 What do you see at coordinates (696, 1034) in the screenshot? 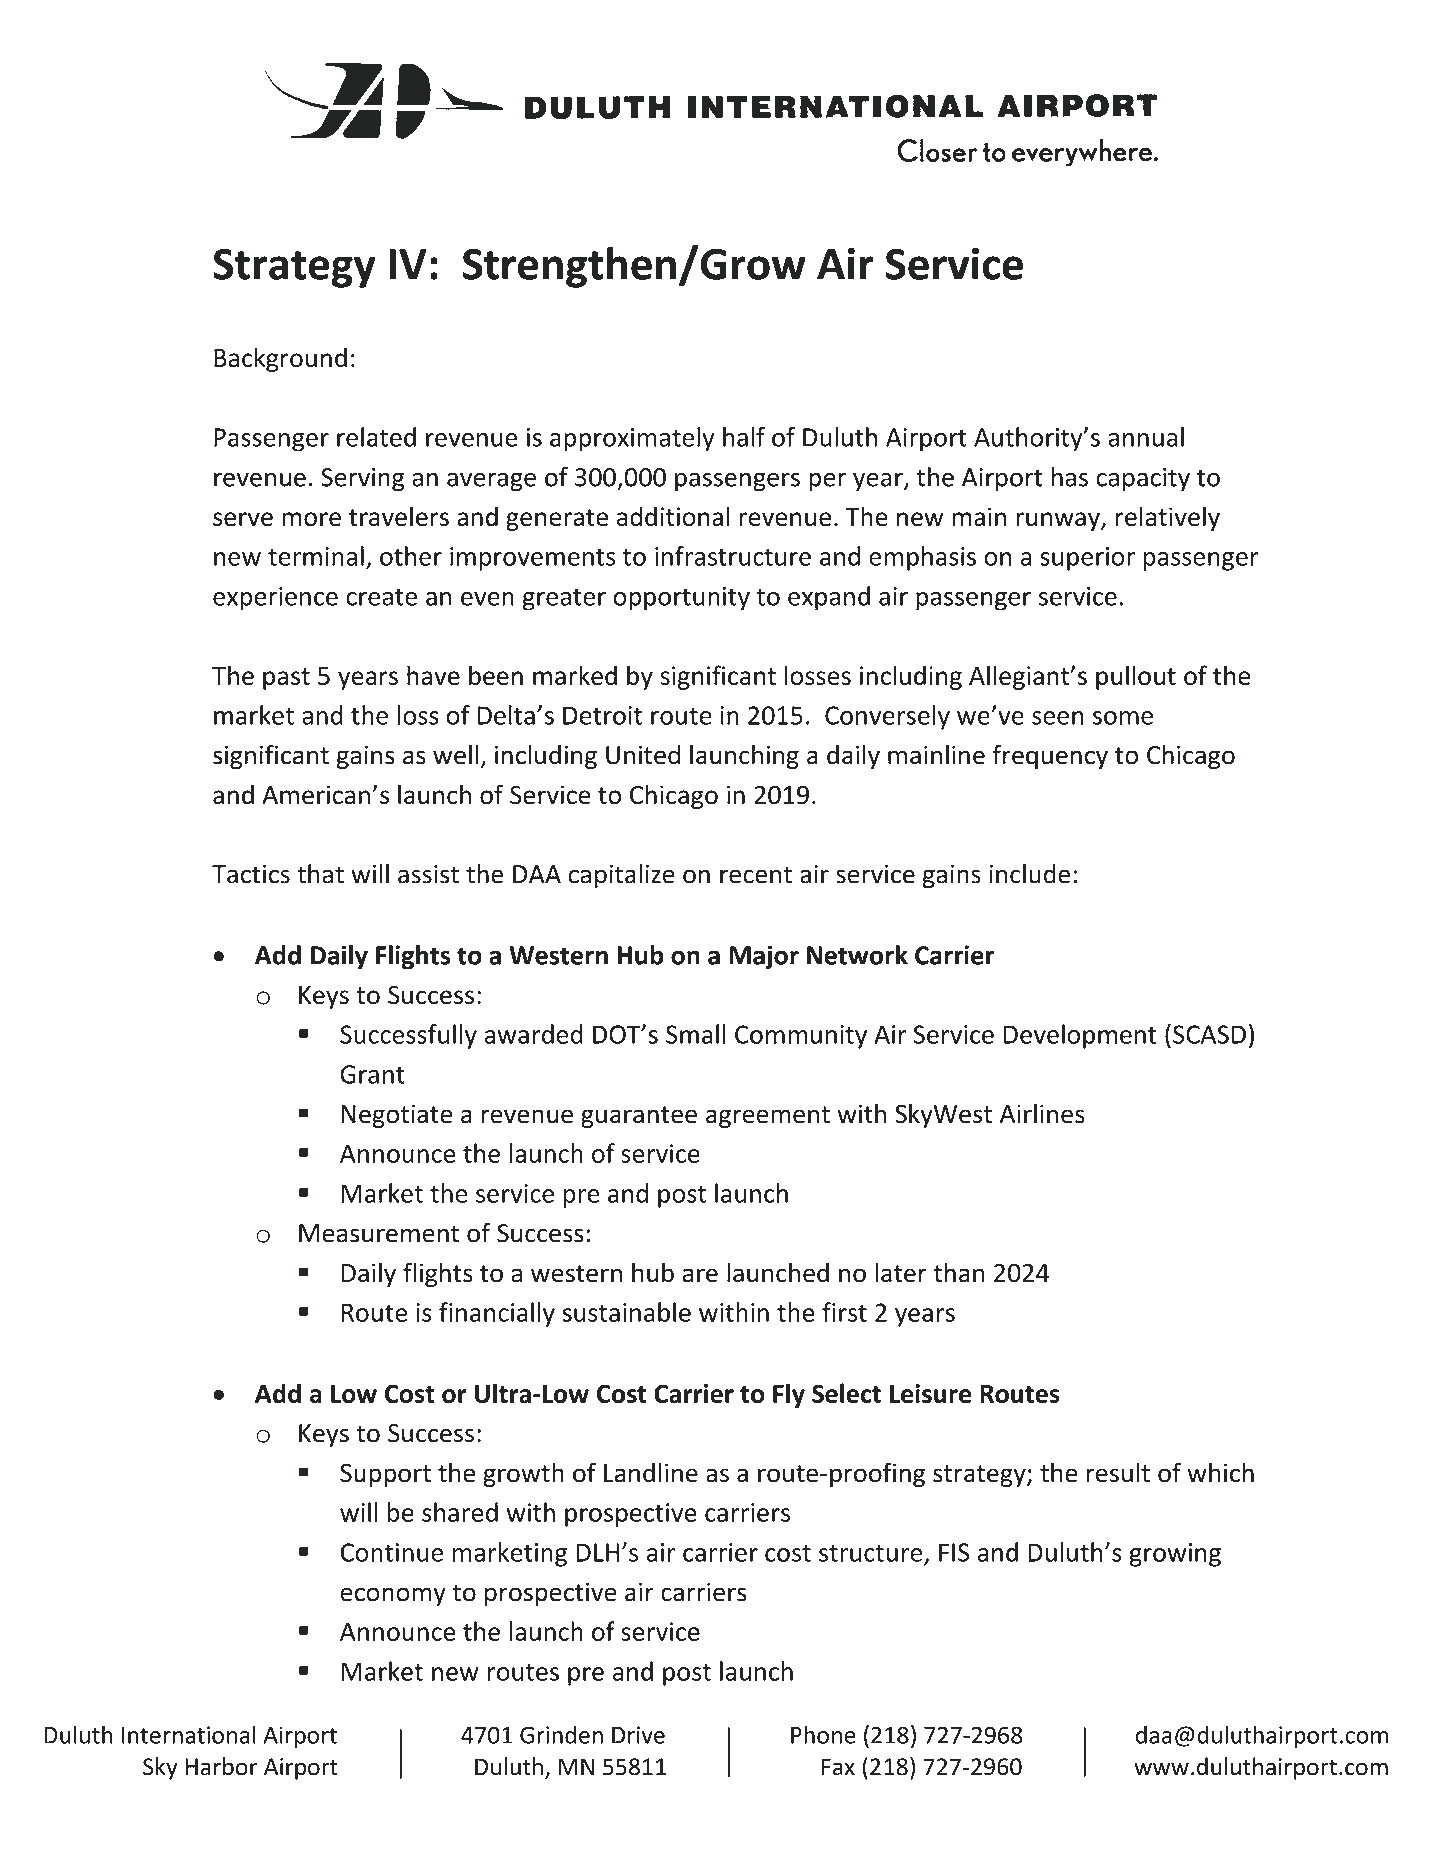
I see `Small` at bounding box center [696, 1034].
